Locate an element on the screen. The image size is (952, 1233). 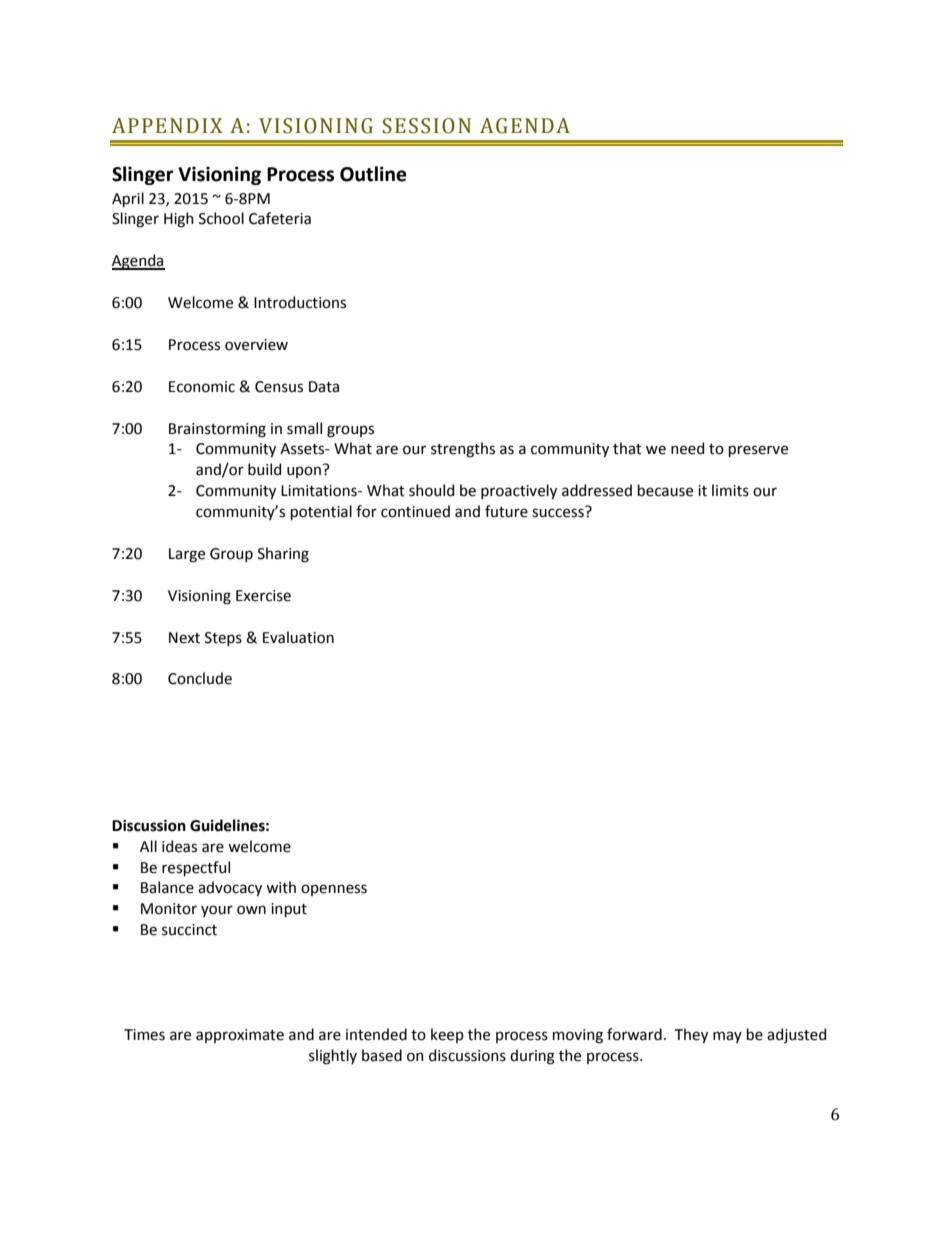
approximate is located at coordinates (240, 1036).
